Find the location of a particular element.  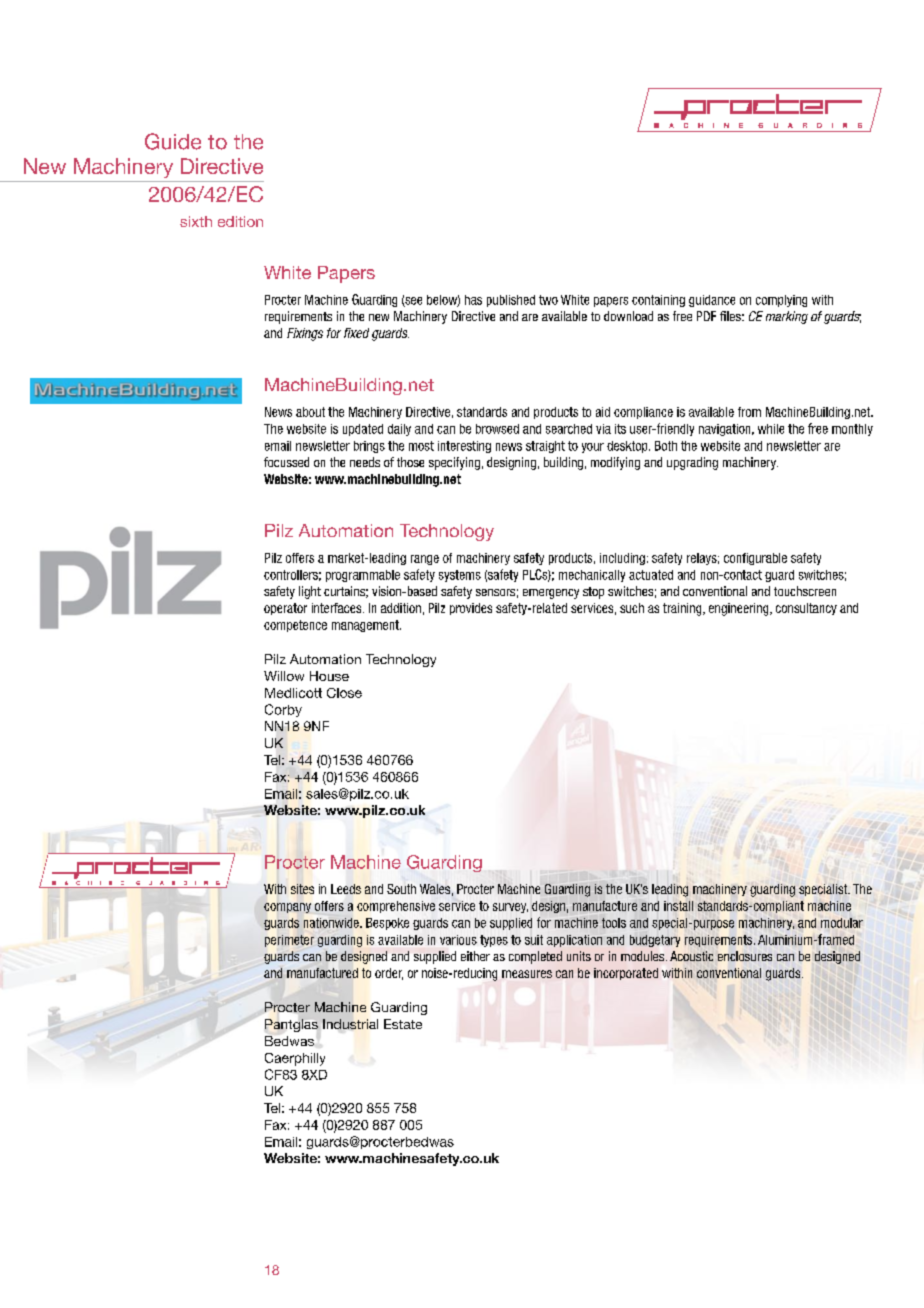

perimeter is located at coordinates (289, 941).
